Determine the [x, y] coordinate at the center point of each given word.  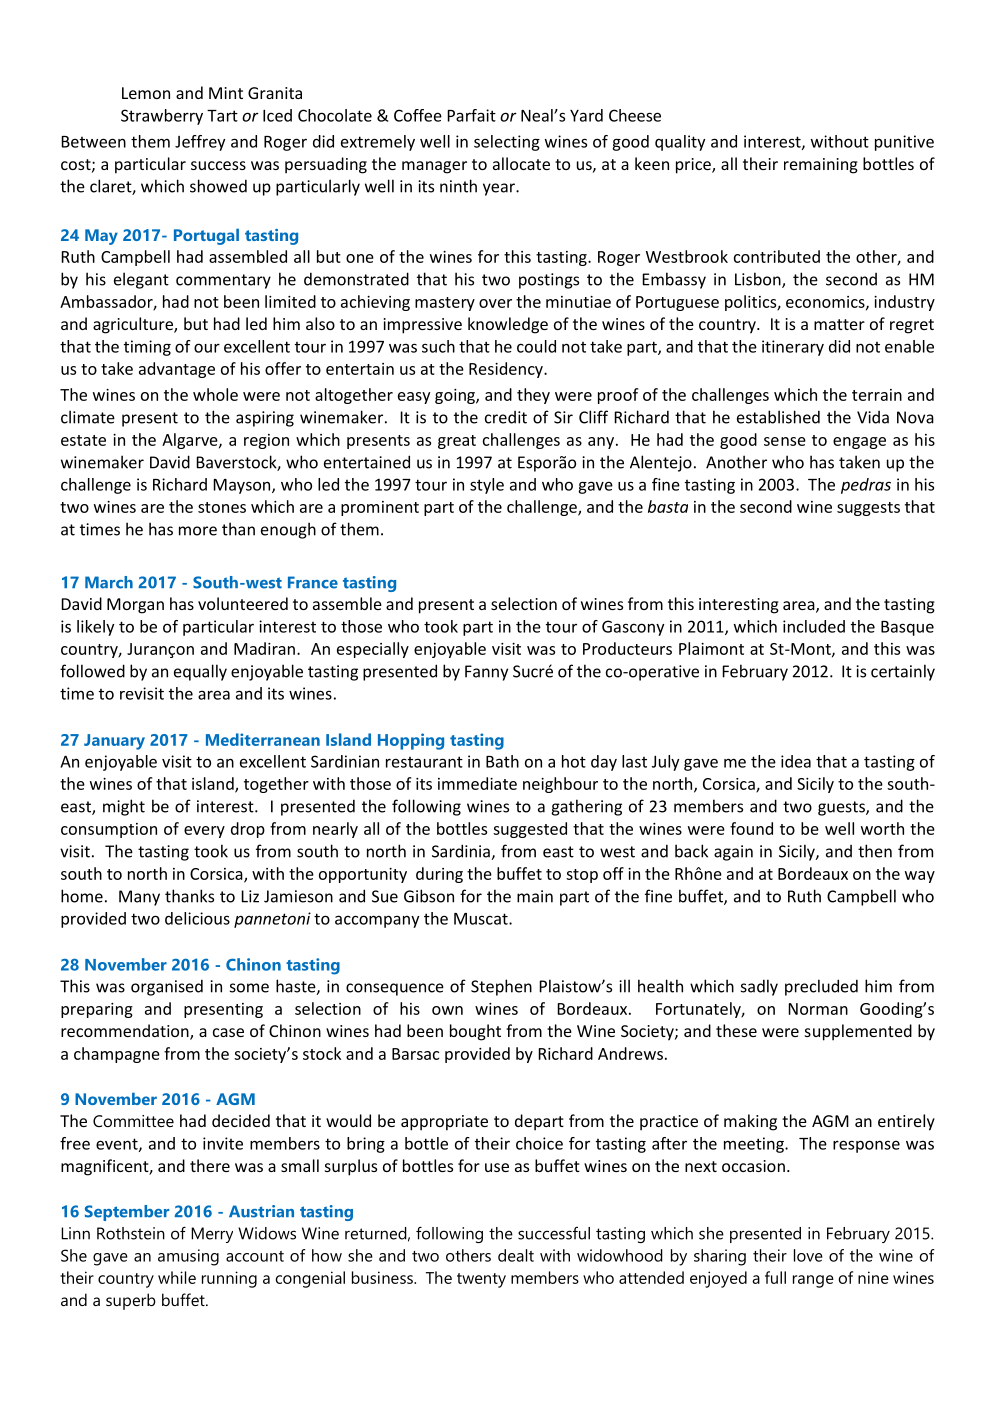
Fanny [486, 673]
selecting [507, 143]
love [808, 1255]
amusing [188, 1257]
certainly [903, 672]
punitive [904, 143]
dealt [516, 1255]
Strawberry [162, 117]
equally [200, 672]
